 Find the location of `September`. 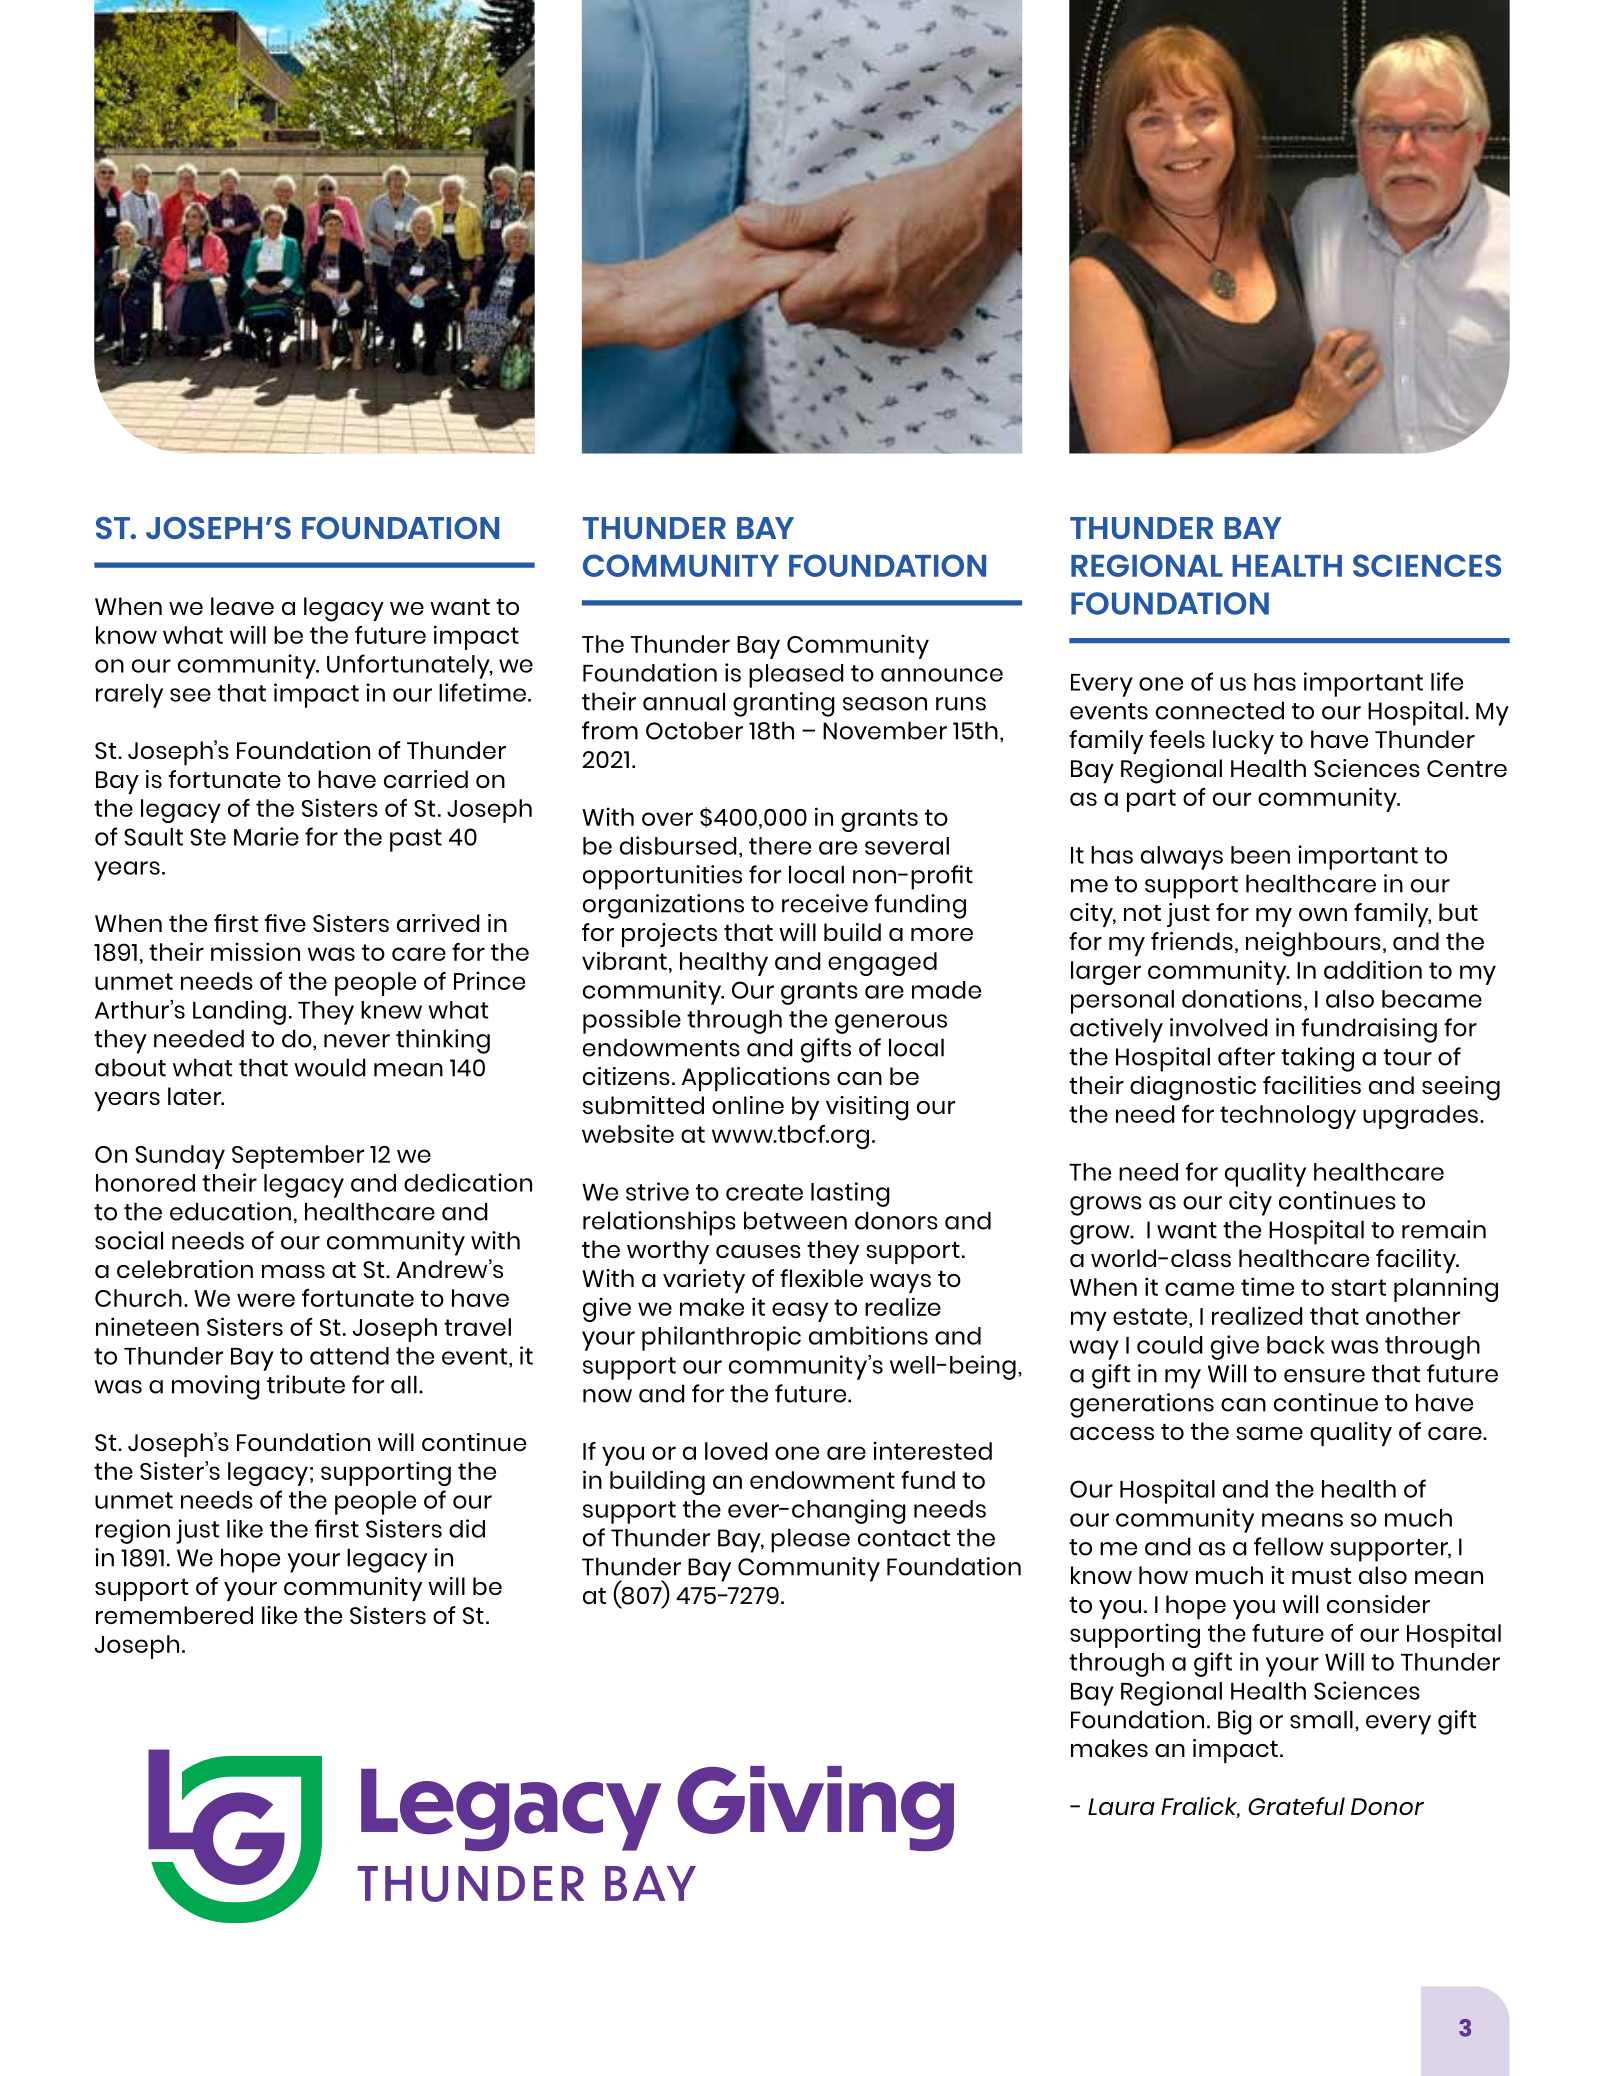

September is located at coordinates (298, 1157).
